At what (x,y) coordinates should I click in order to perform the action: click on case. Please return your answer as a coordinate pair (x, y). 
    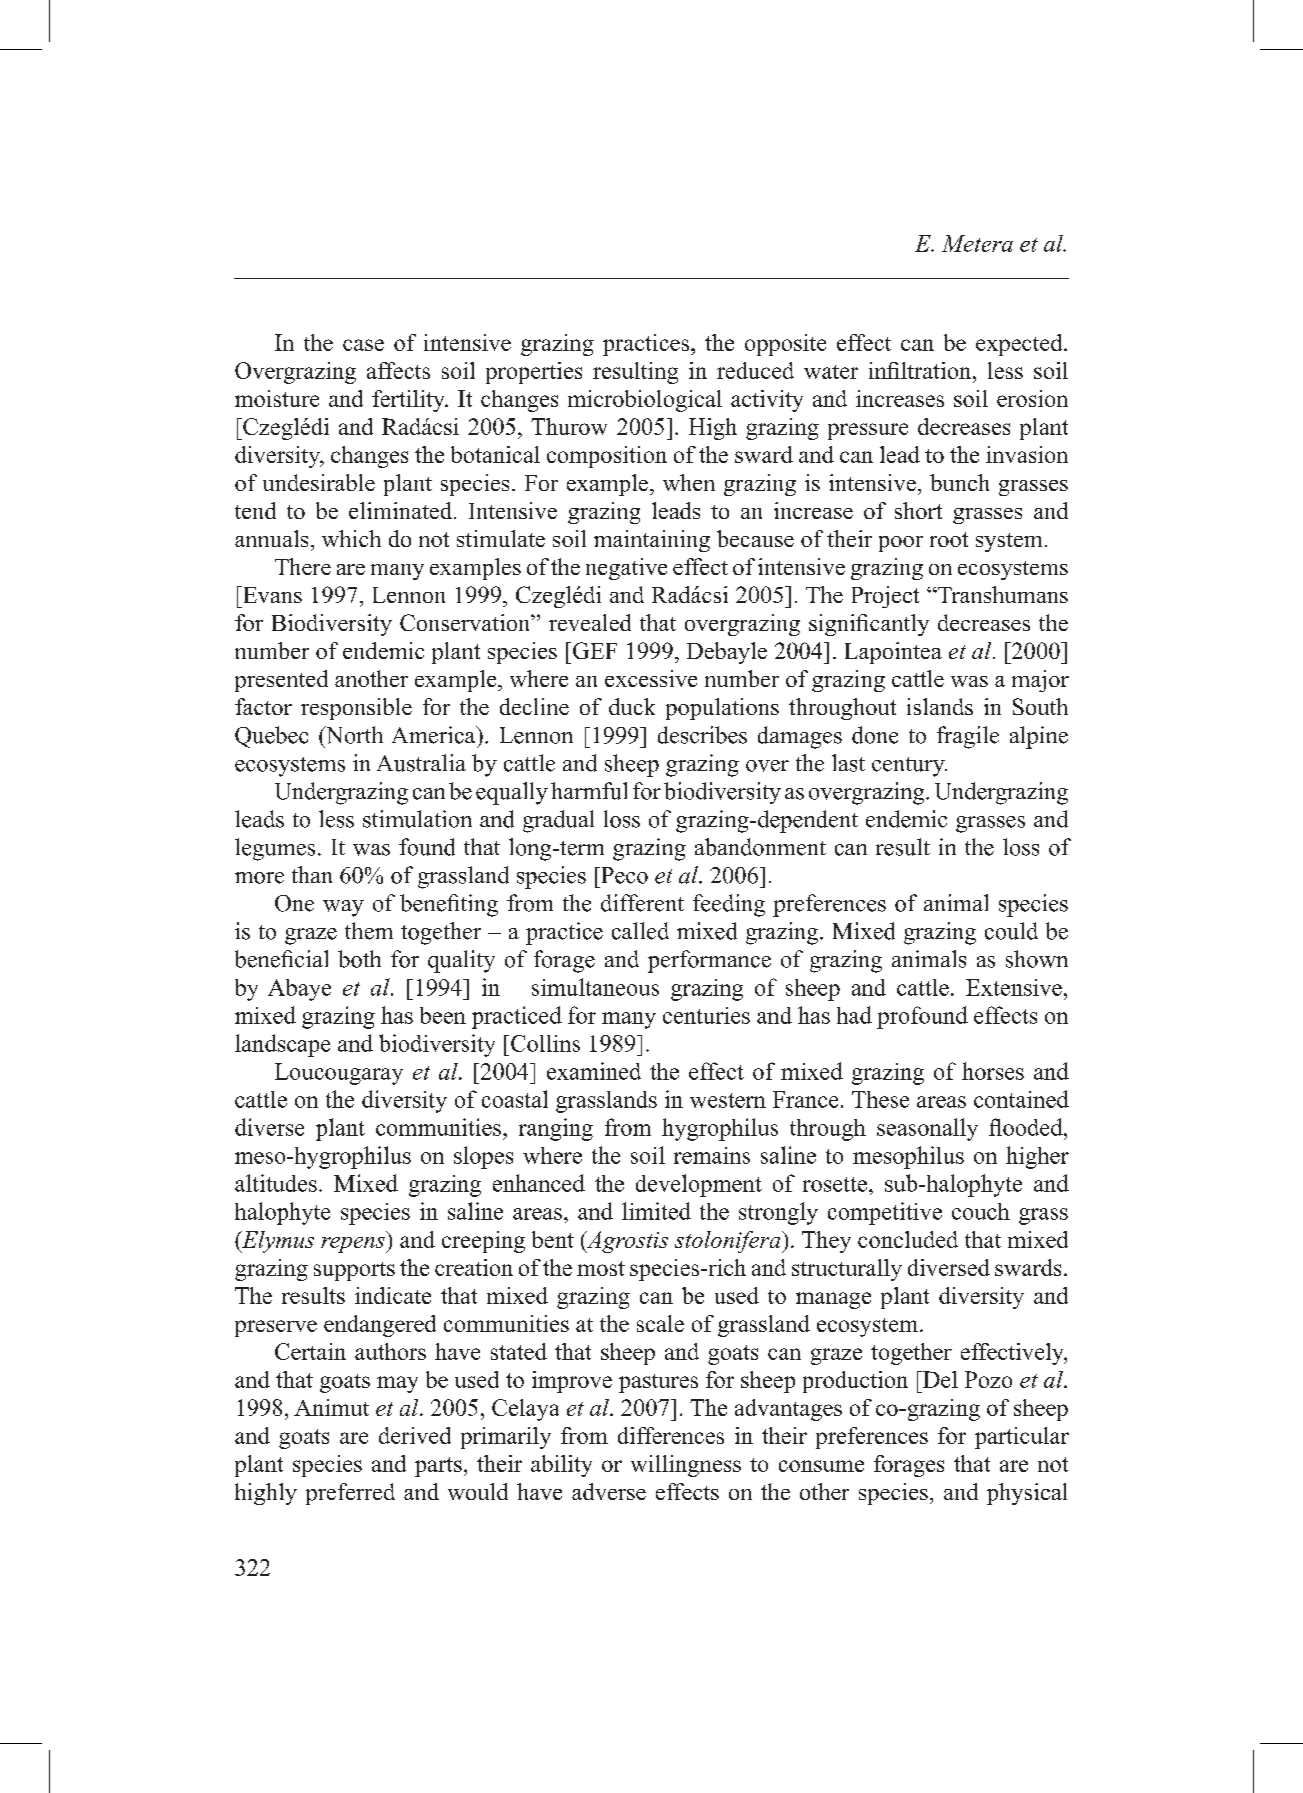
    Looking at the image, I should click on (363, 345).
